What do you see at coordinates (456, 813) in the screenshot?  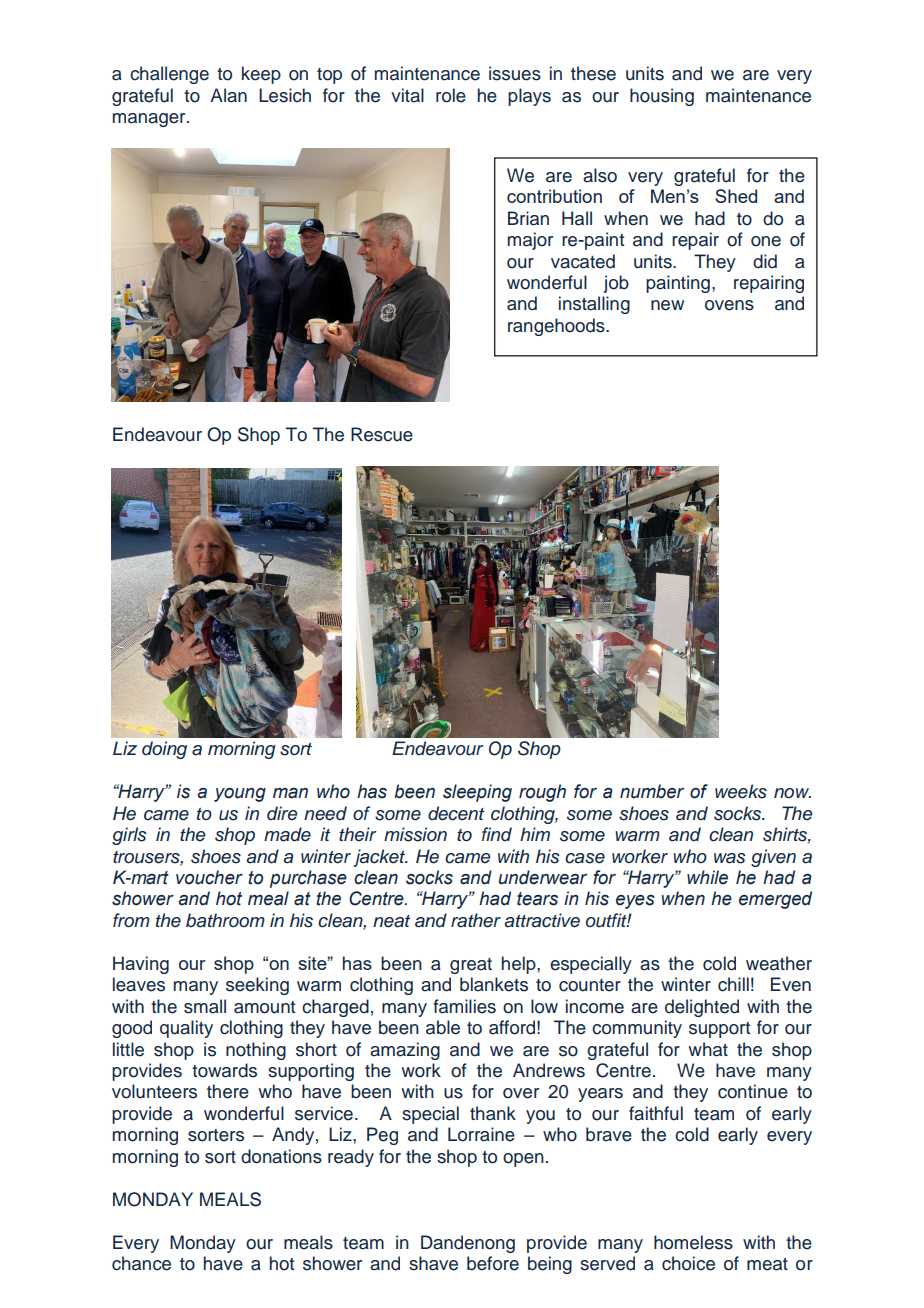 I see `decent` at bounding box center [456, 813].
